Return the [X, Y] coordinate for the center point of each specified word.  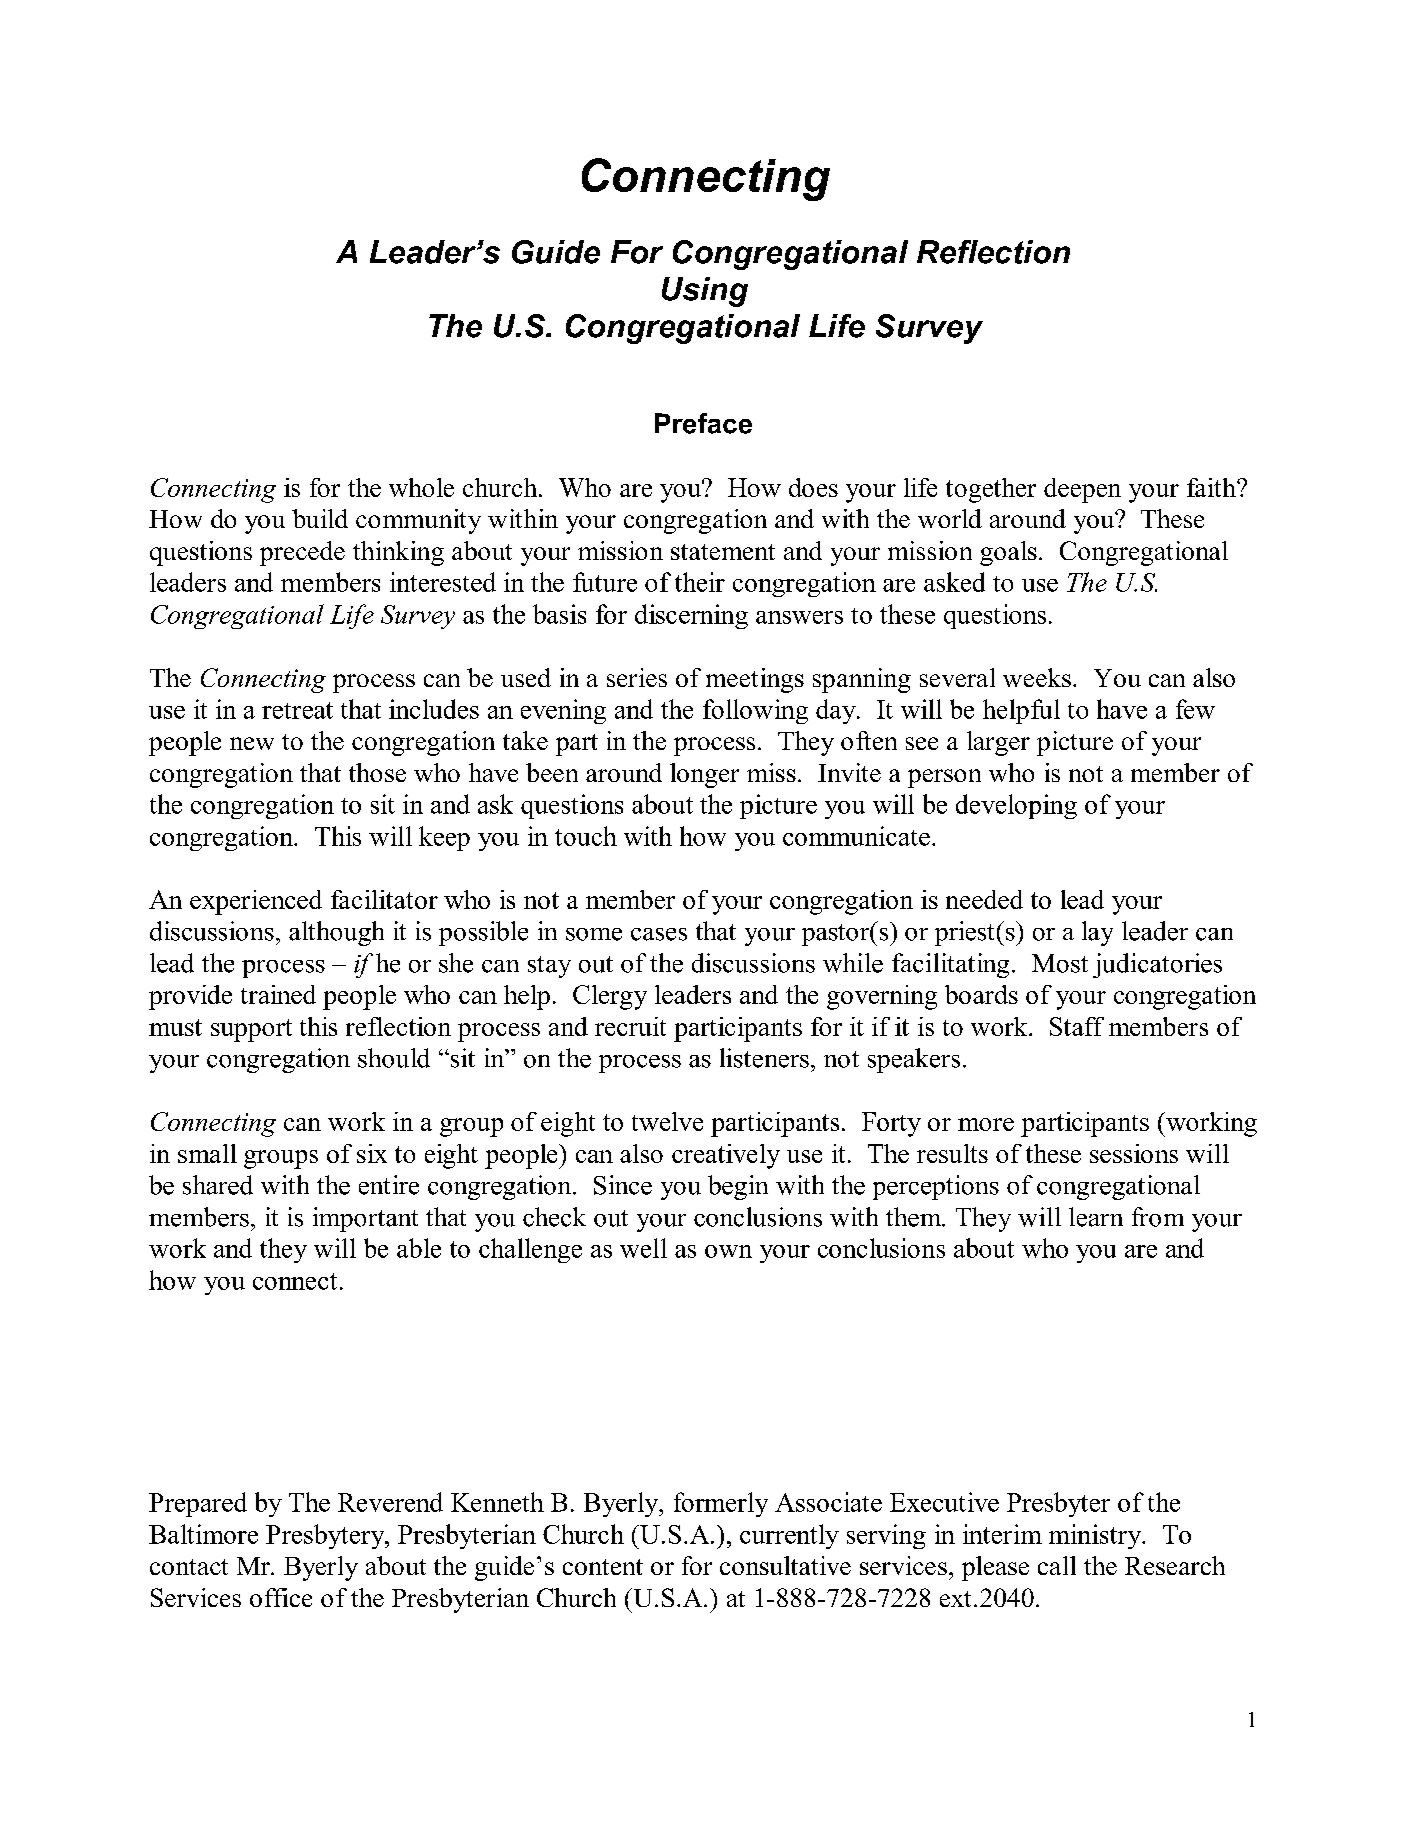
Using [705, 292]
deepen [1082, 490]
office [281, 1597]
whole [421, 487]
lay [1097, 933]
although [336, 933]
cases [659, 934]
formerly [721, 1504]
